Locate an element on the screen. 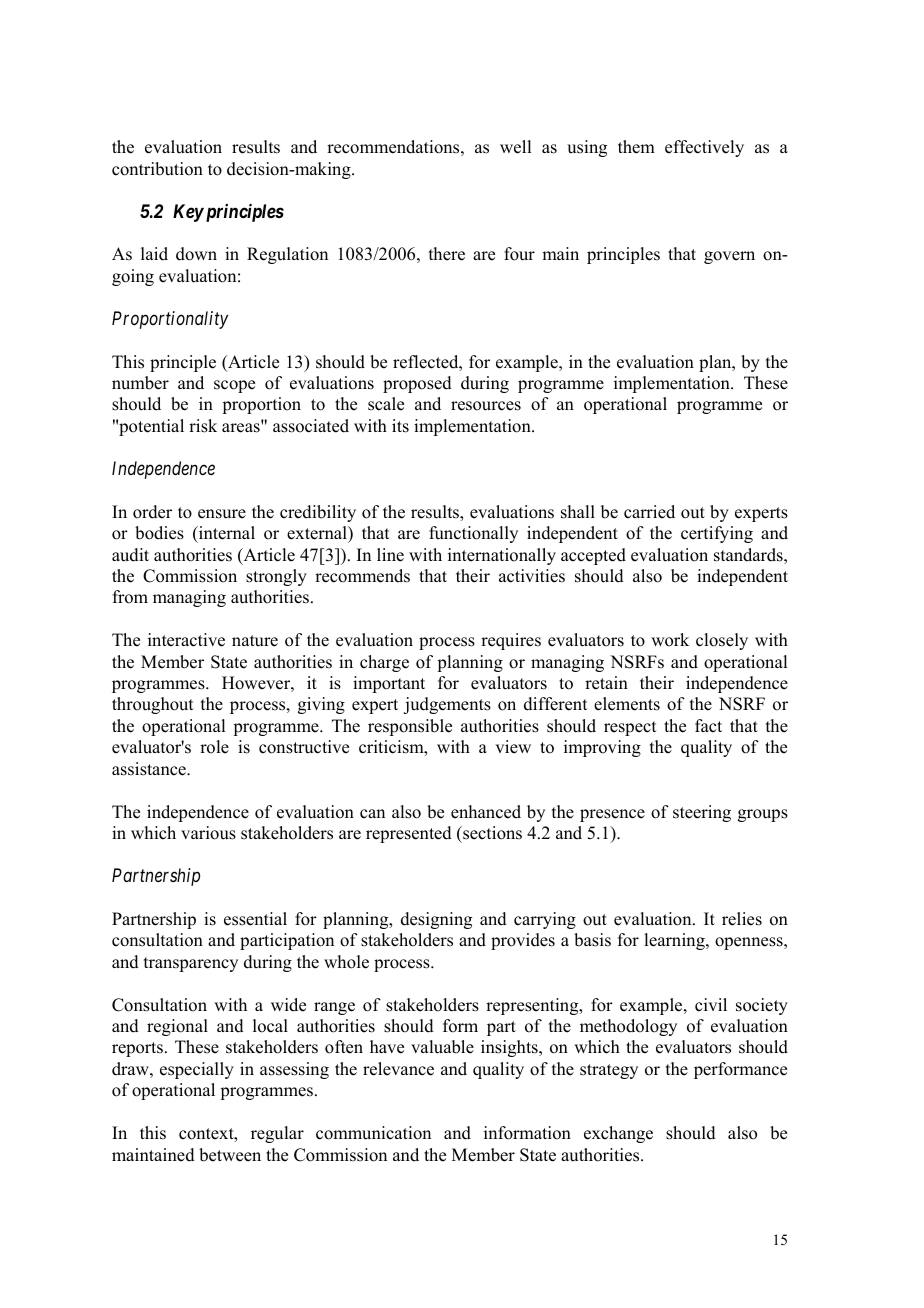 This screenshot has height=1308, width=924. between is located at coordinates (230, 1155).
